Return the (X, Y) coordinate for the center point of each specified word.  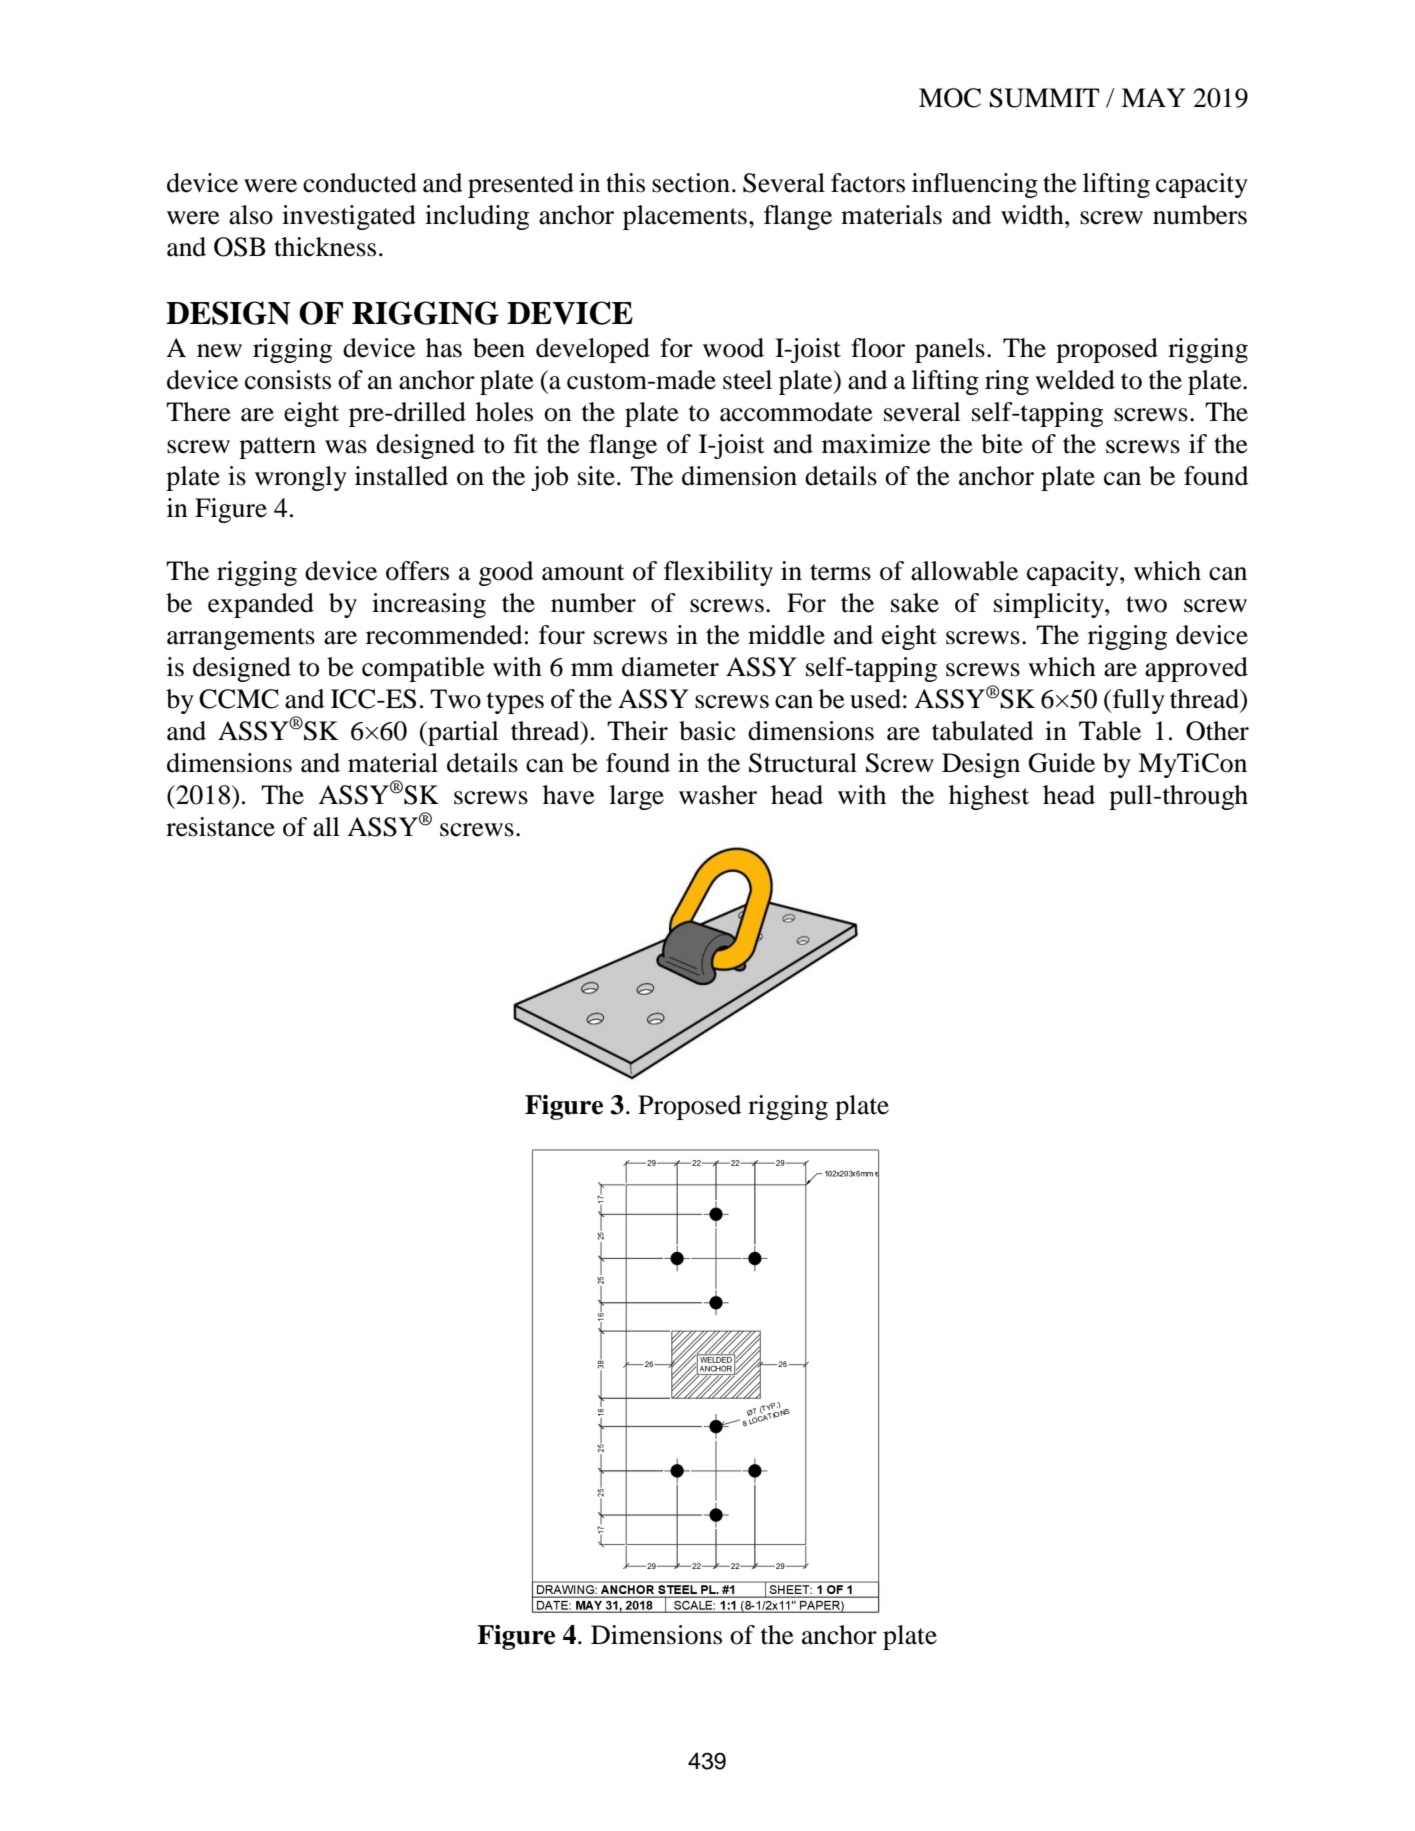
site (596, 476)
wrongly (301, 478)
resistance (220, 827)
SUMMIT (1044, 98)
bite (1002, 444)
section (691, 183)
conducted (360, 183)
